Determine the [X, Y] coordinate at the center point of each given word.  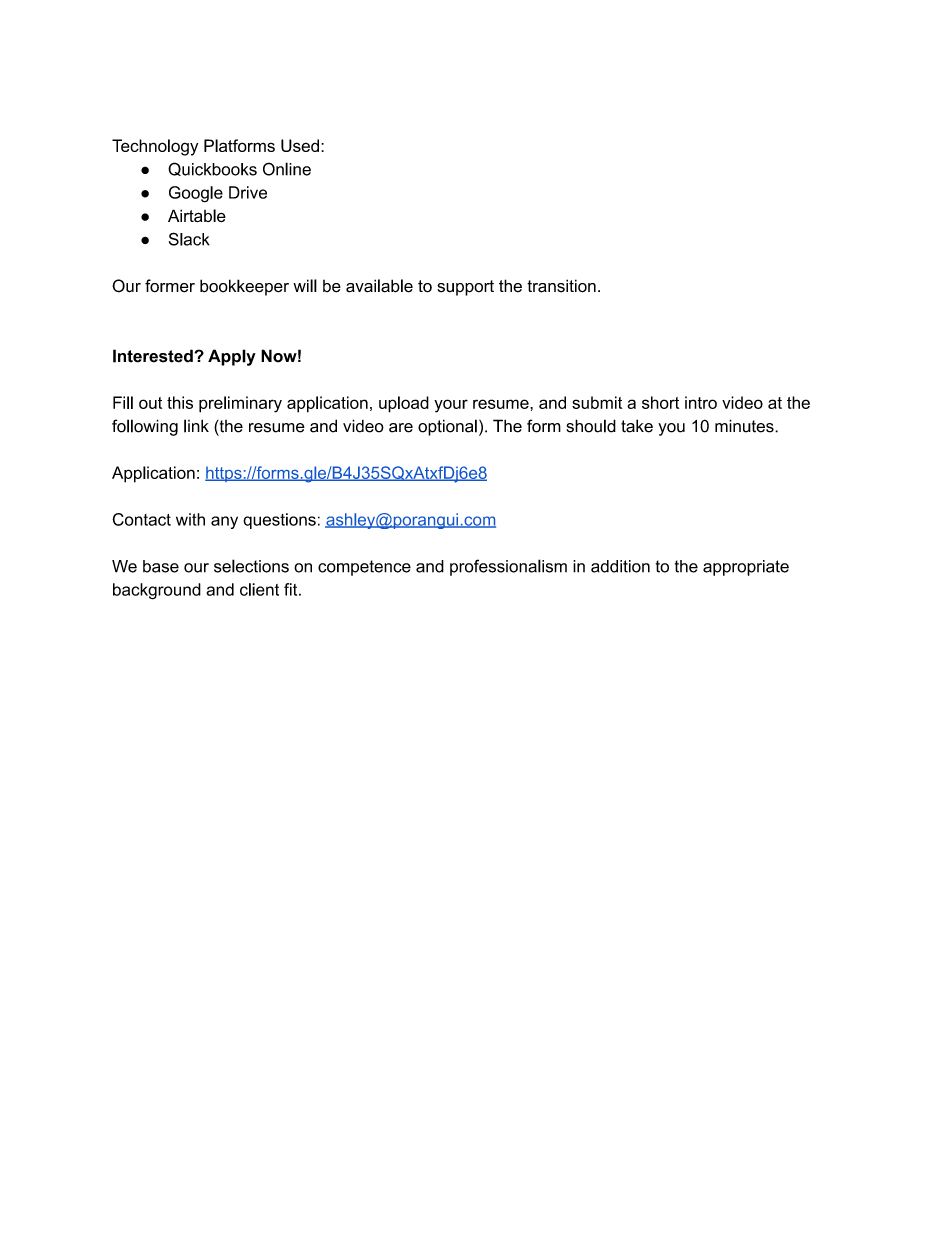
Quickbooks [212, 169]
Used [300, 145]
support [465, 288]
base [161, 566]
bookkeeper [244, 287]
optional [447, 427]
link [196, 426]
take [637, 426]
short [660, 402]
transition [561, 286]
